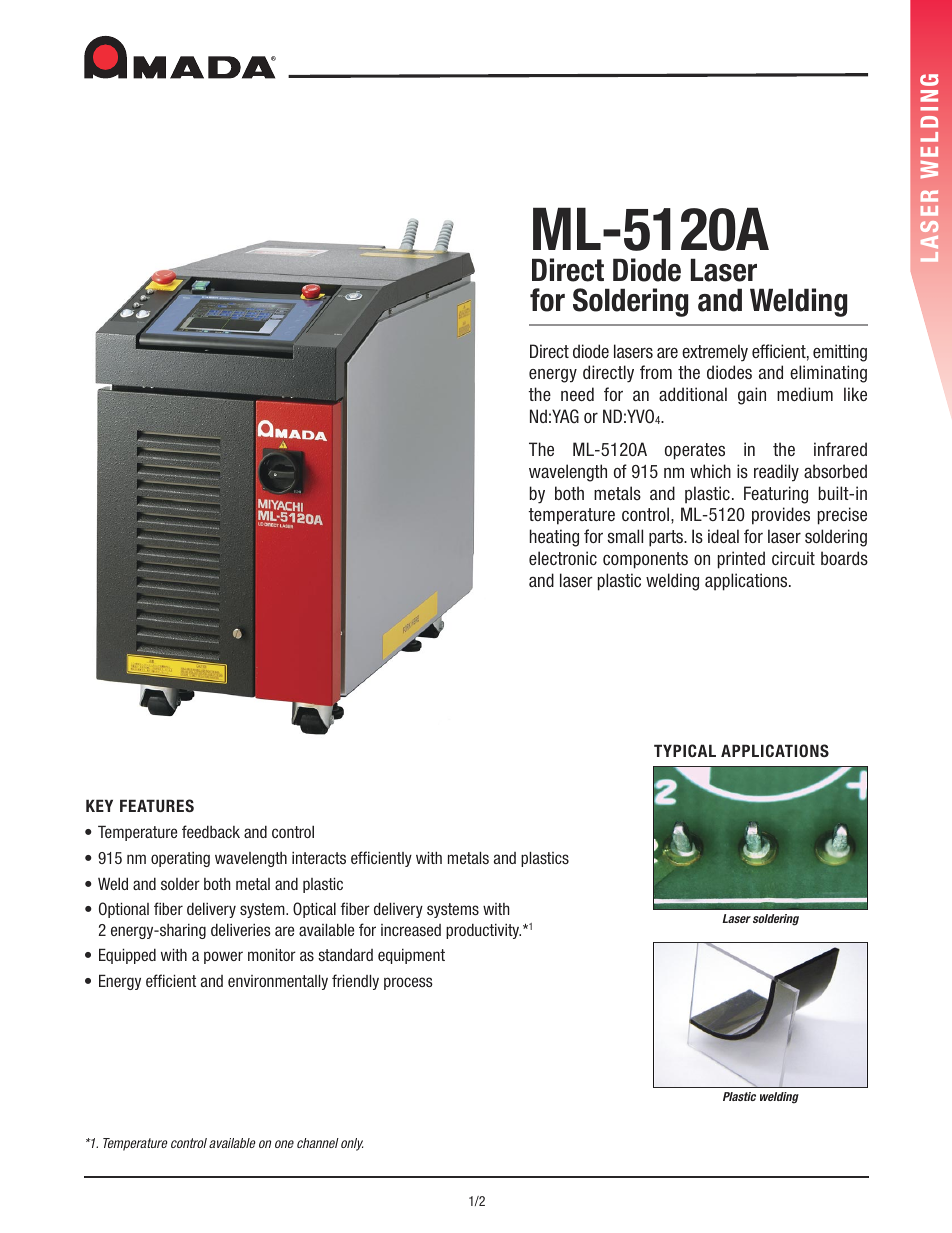  Describe the element at coordinates (411, 930) in the screenshot. I see `increased` at that location.
